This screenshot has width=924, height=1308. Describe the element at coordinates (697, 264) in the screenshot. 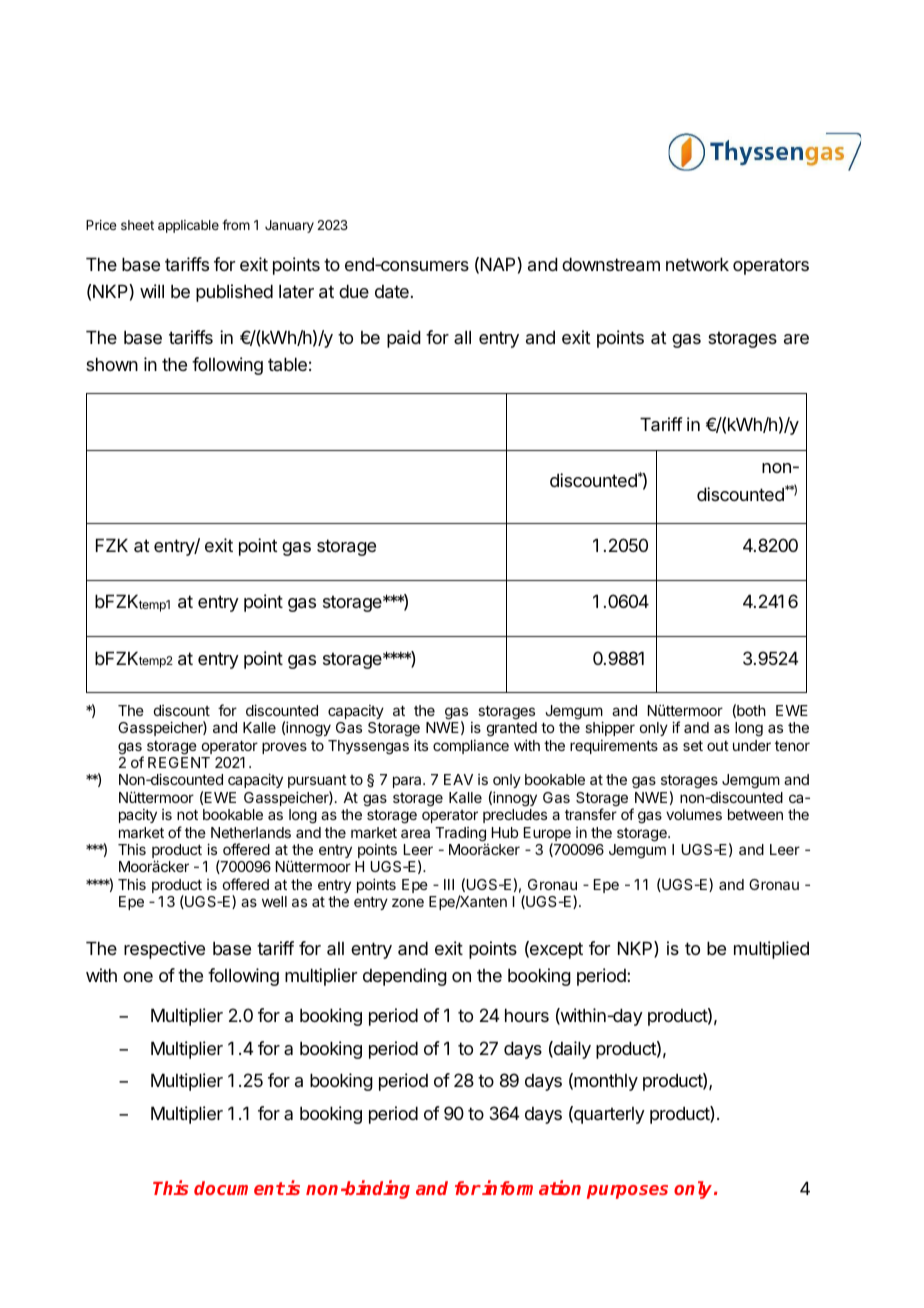

I see `network` at that location.
